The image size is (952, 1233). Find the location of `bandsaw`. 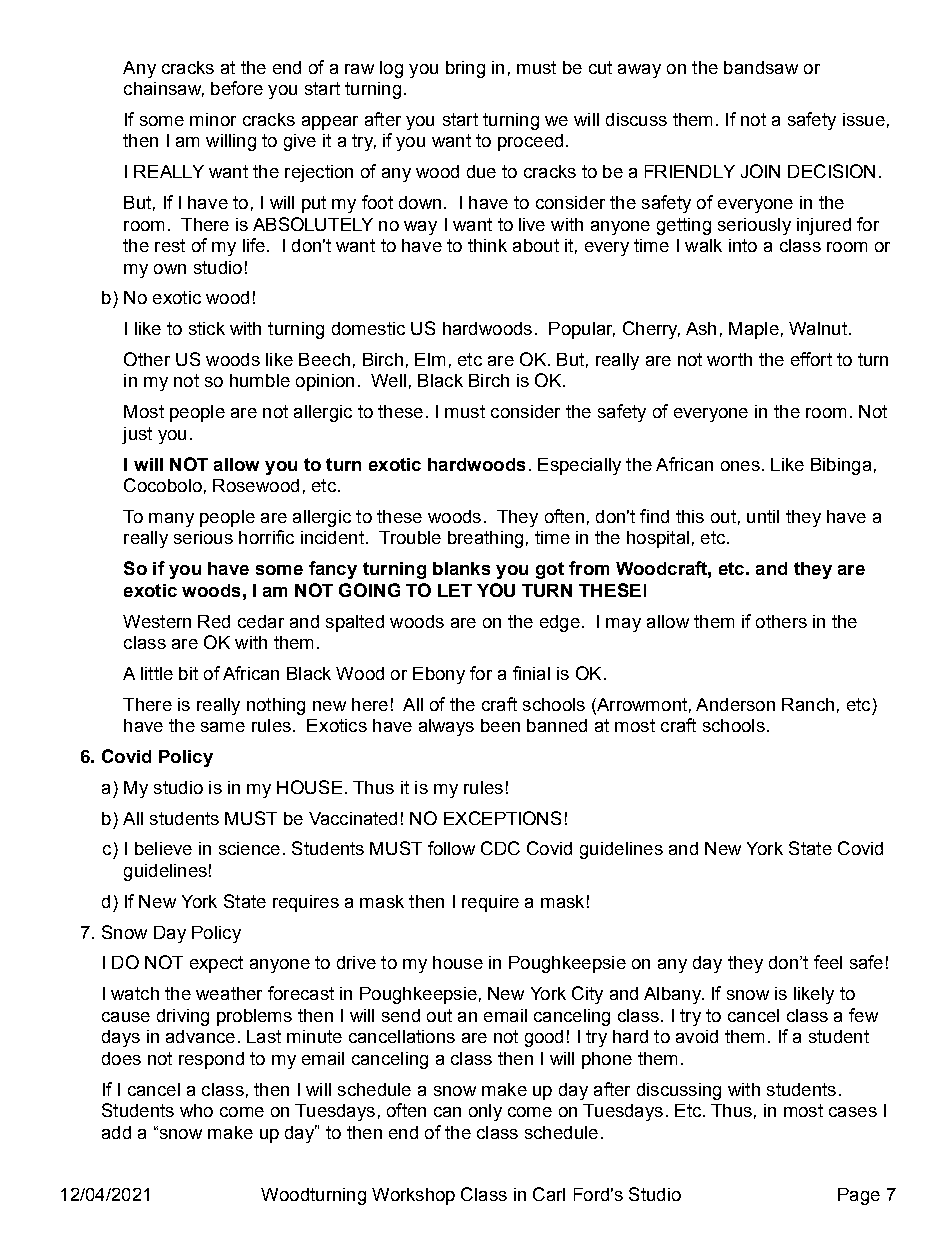

bandsaw is located at coordinates (761, 67).
